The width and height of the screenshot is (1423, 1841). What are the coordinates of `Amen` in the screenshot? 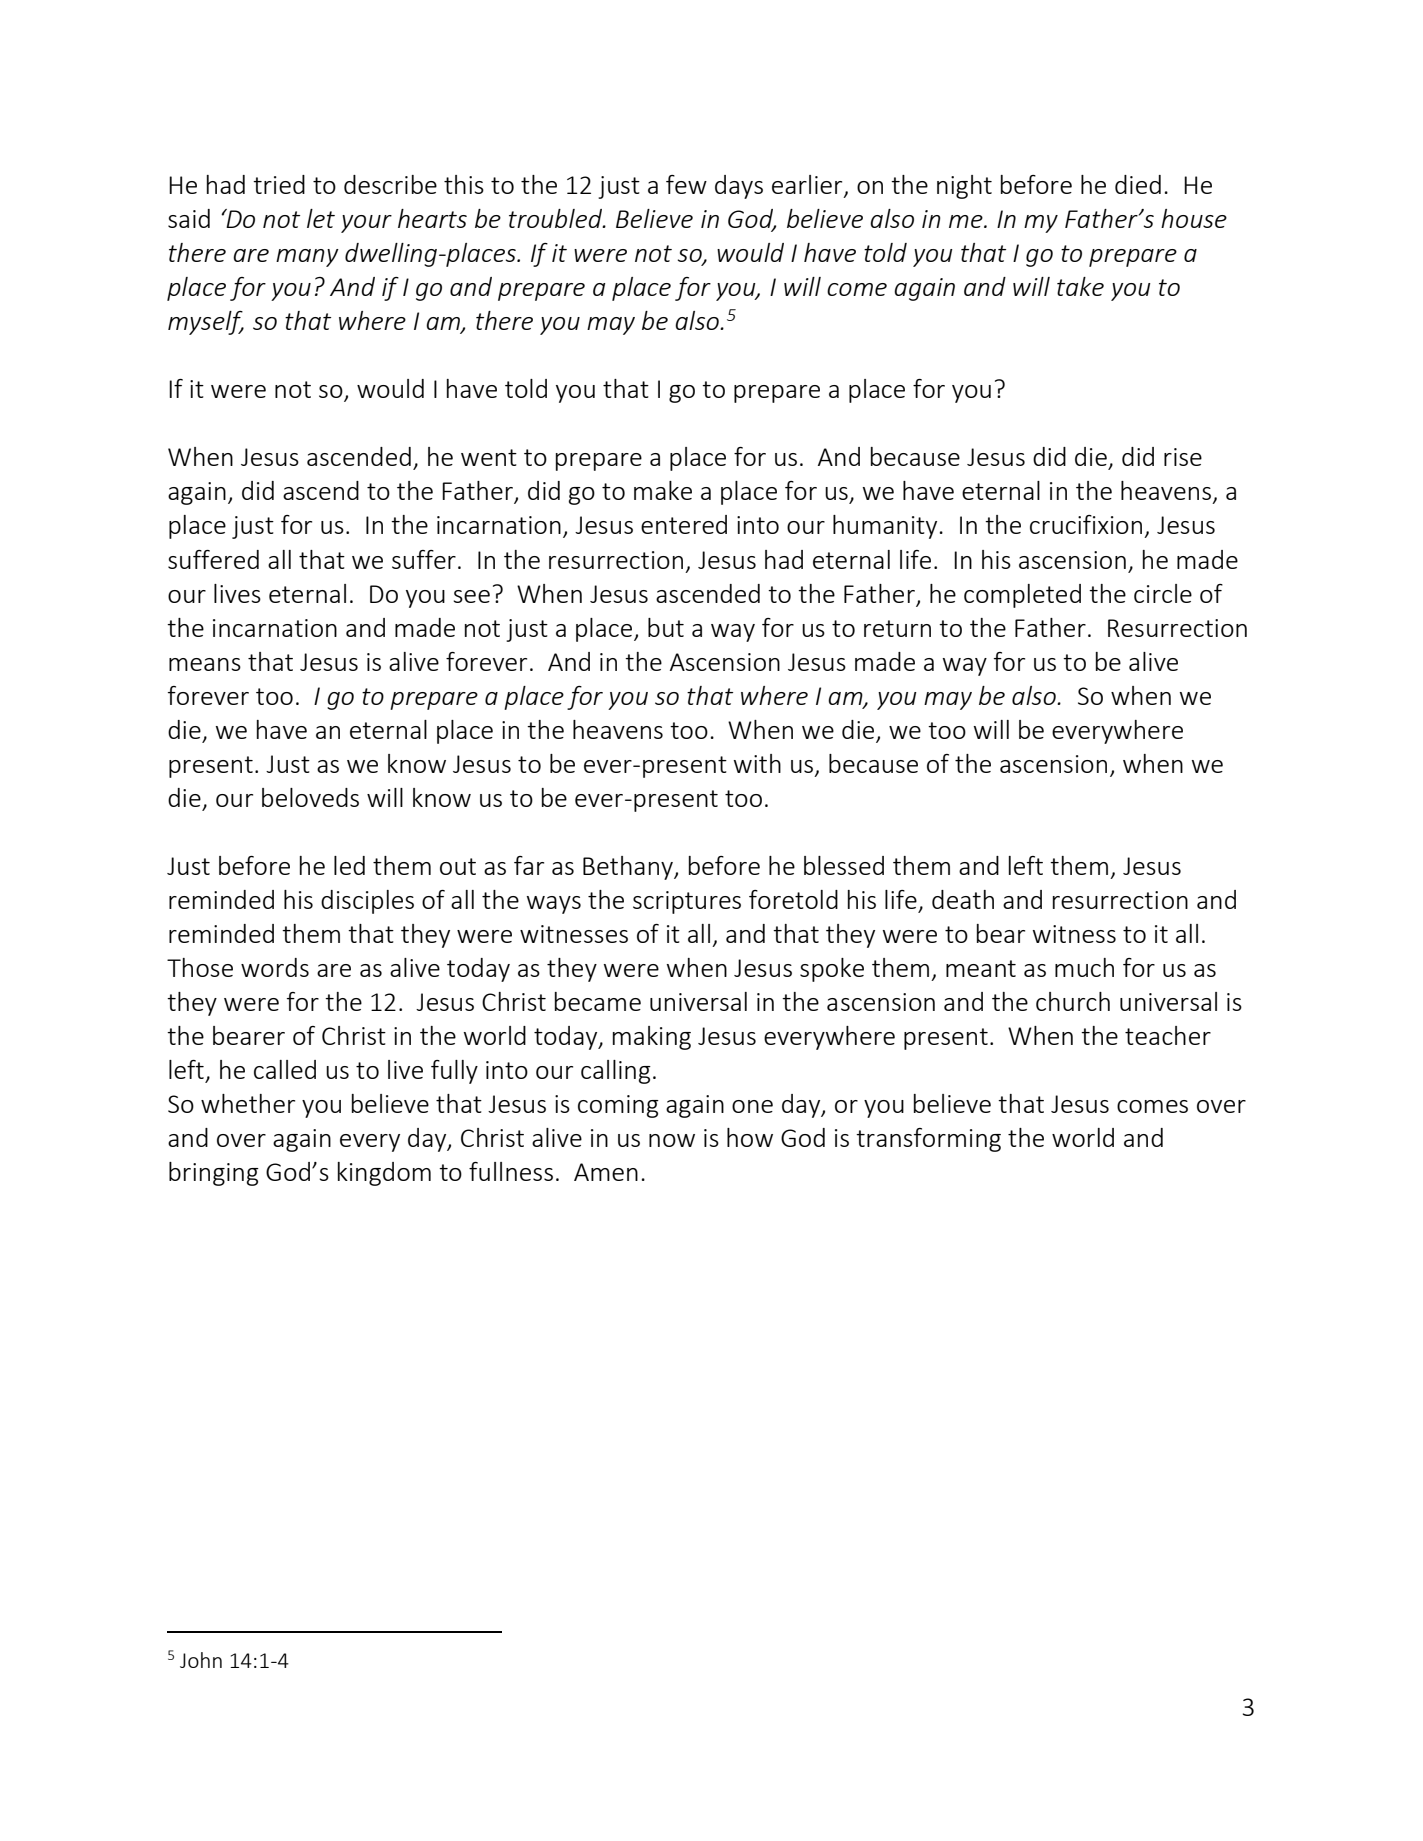 It's located at (606, 1172).
